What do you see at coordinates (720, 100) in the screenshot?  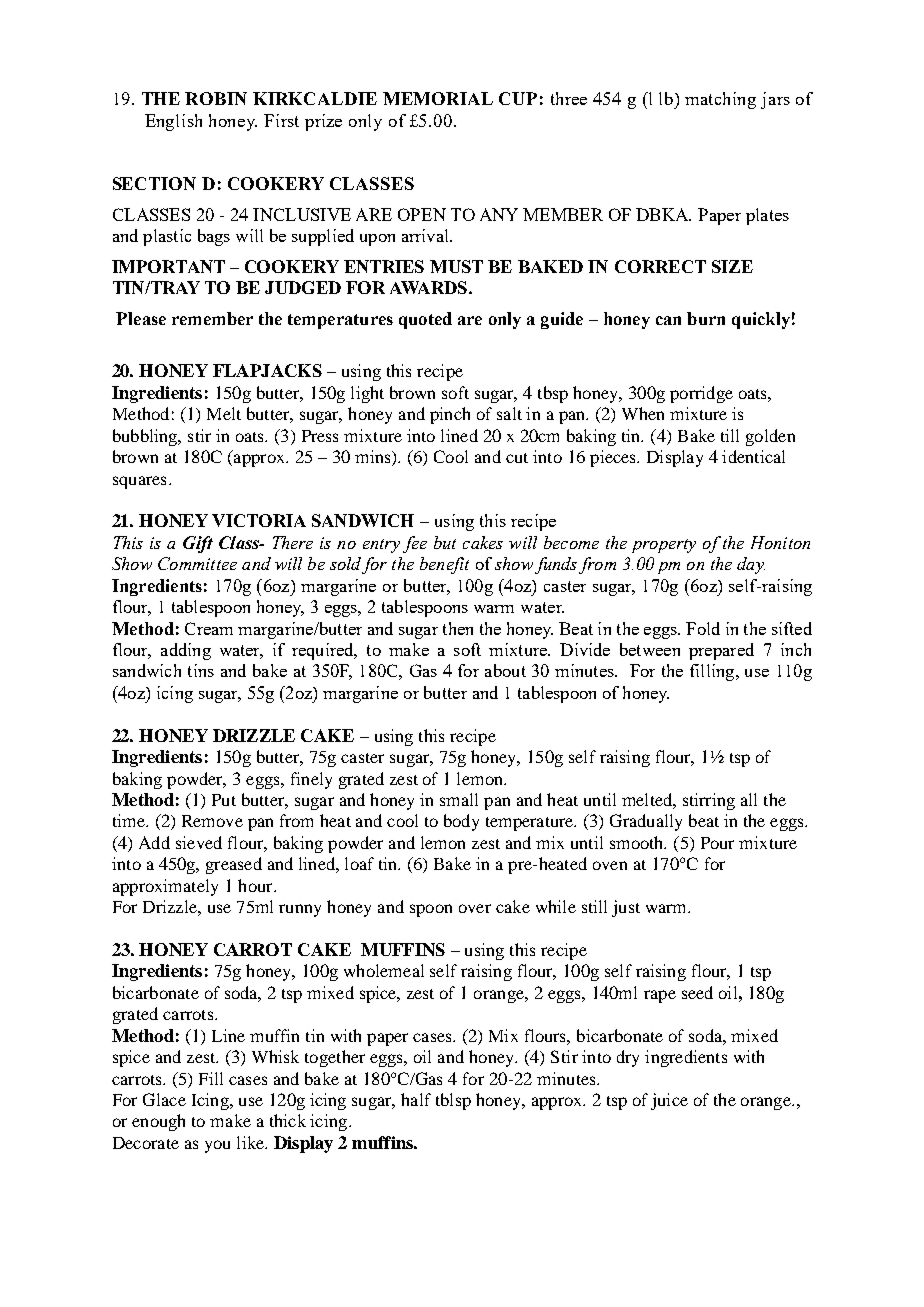 I see `matching` at bounding box center [720, 100].
